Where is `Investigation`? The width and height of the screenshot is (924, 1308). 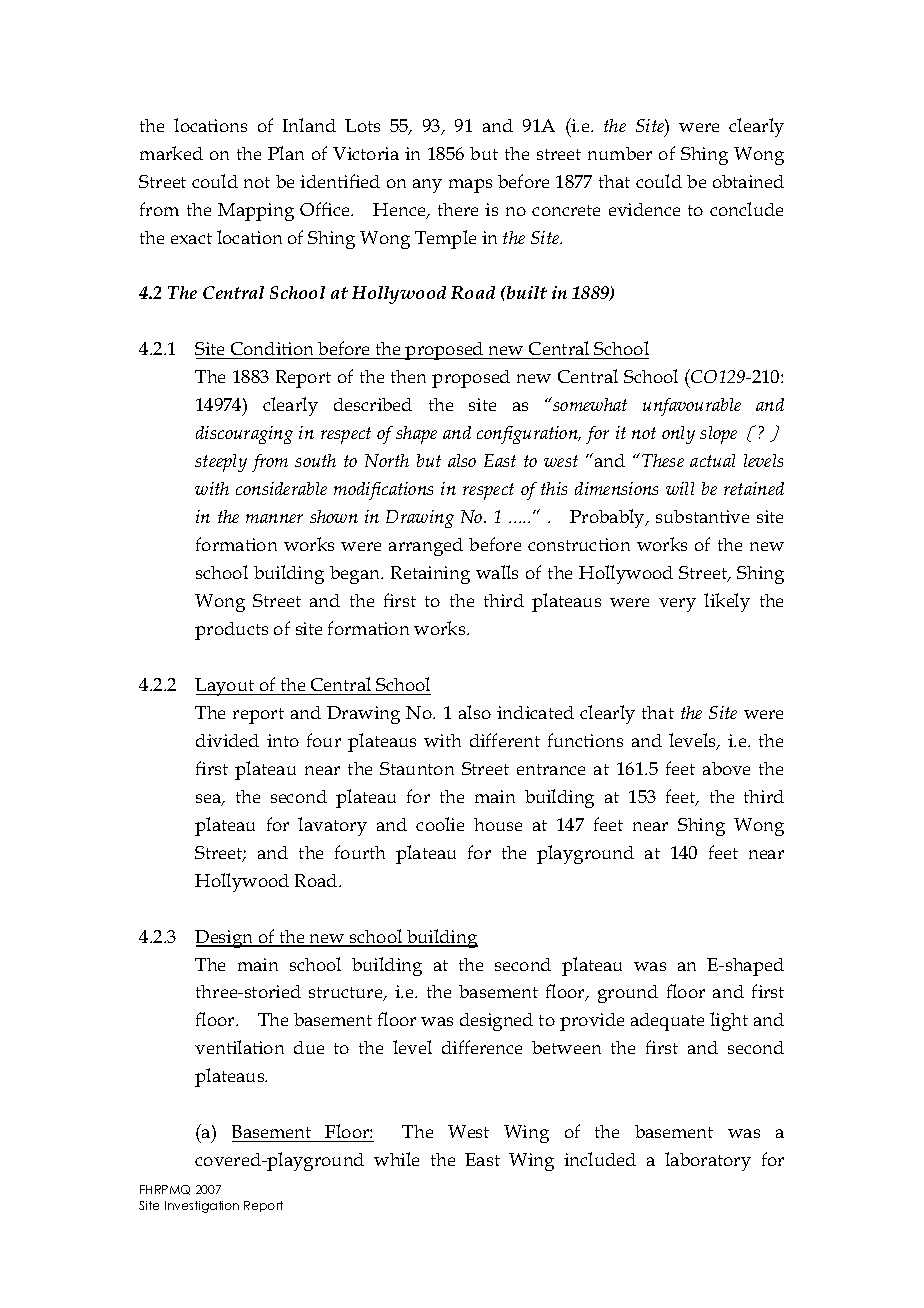 Investigation is located at coordinates (202, 1207).
